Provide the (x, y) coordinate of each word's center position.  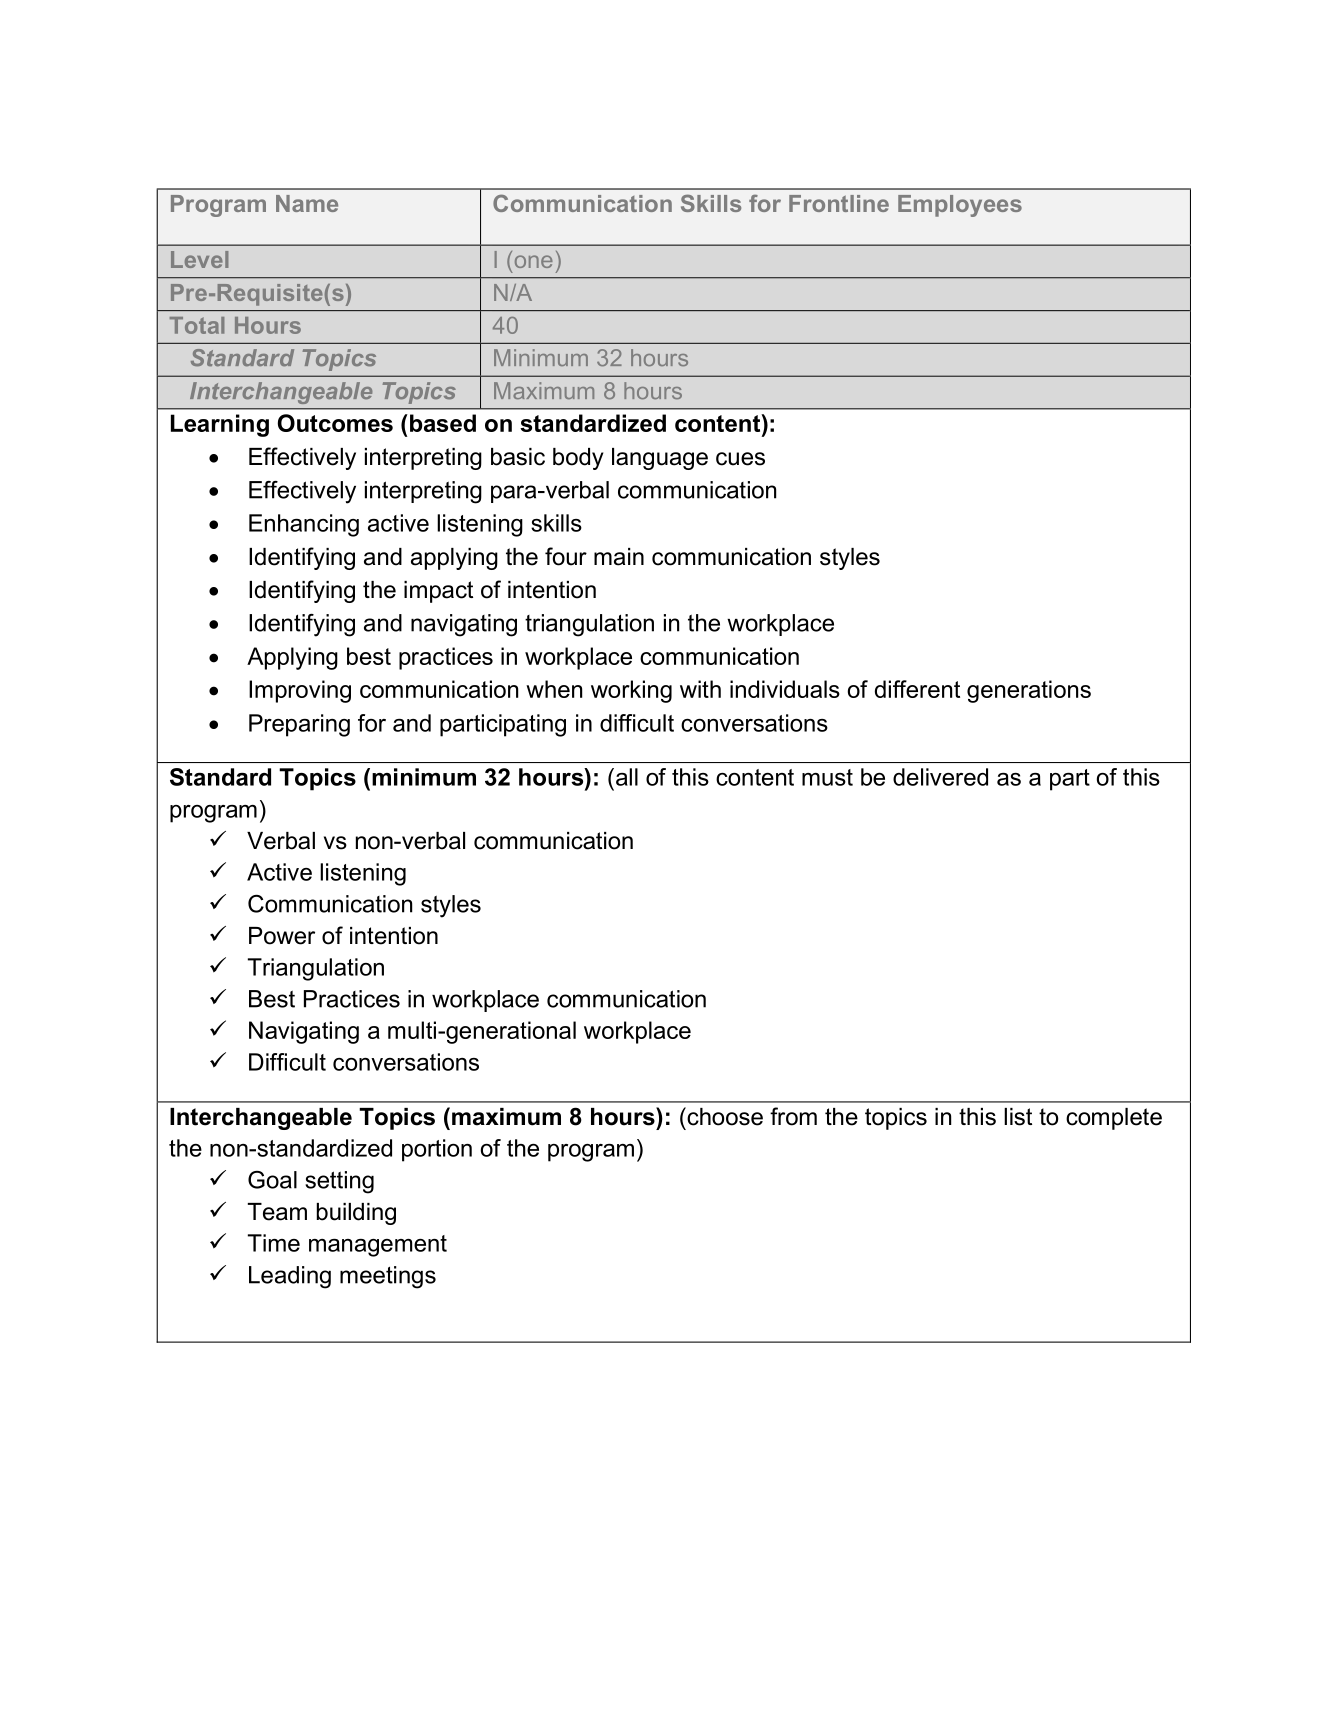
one (534, 261)
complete (1114, 1119)
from (793, 1116)
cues (740, 459)
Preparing (299, 725)
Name (307, 203)
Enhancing (304, 525)
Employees (960, 206)
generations (1029, 691)
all (627, 777)
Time (274, 1243)
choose (724, 1116)
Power (282, 936)
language (660, 459)
